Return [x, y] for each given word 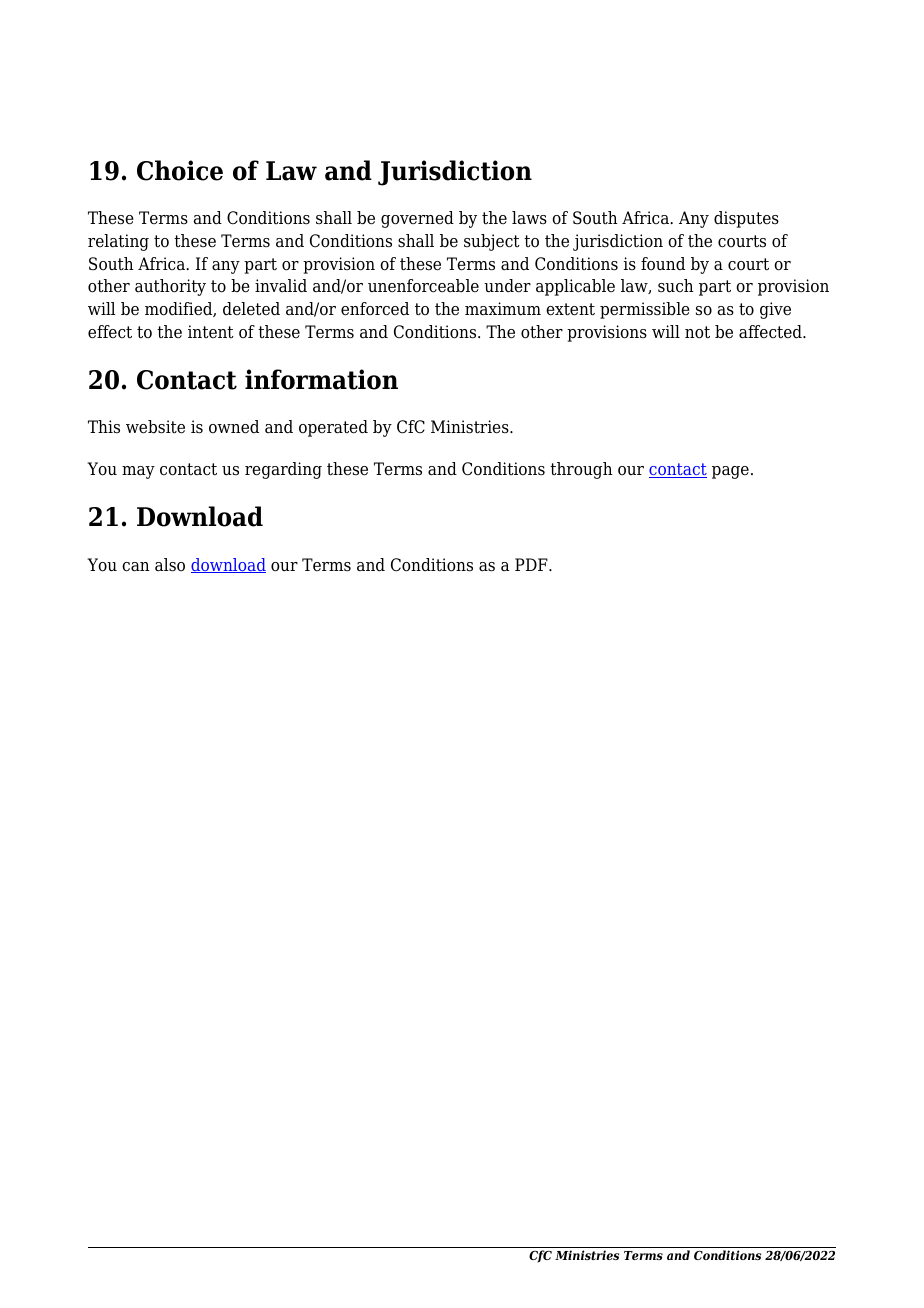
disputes [746, 219]
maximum [503, 308]
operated [333, 428]
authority [170, 287]
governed [417, 219]
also [170, 565]
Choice [180, 170]
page [730, 472]
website [155, 427]
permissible [645, 310]
